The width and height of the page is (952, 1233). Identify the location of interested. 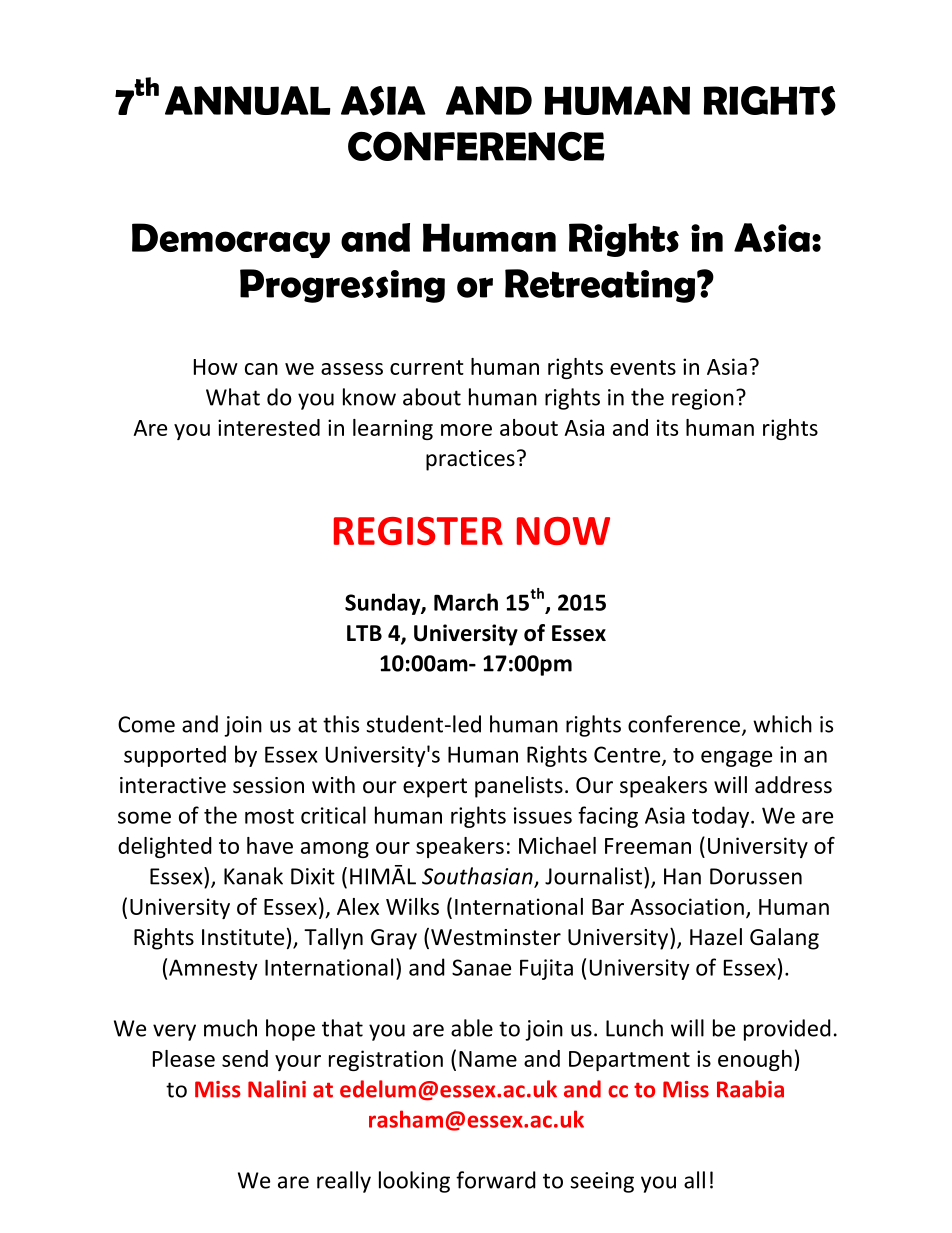
(269, 427).
